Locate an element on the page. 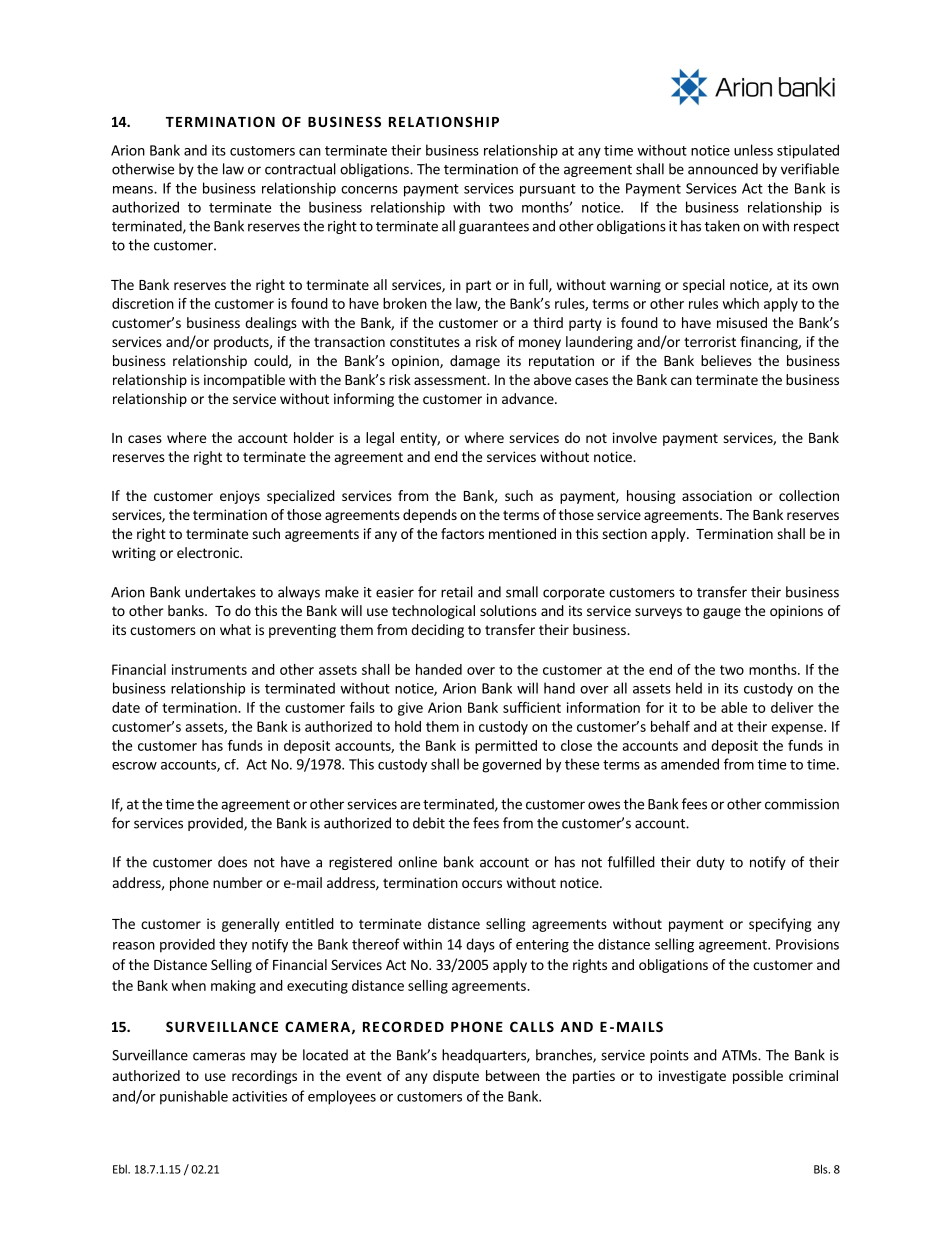  dispute is located at coordinates (456, 1077).
